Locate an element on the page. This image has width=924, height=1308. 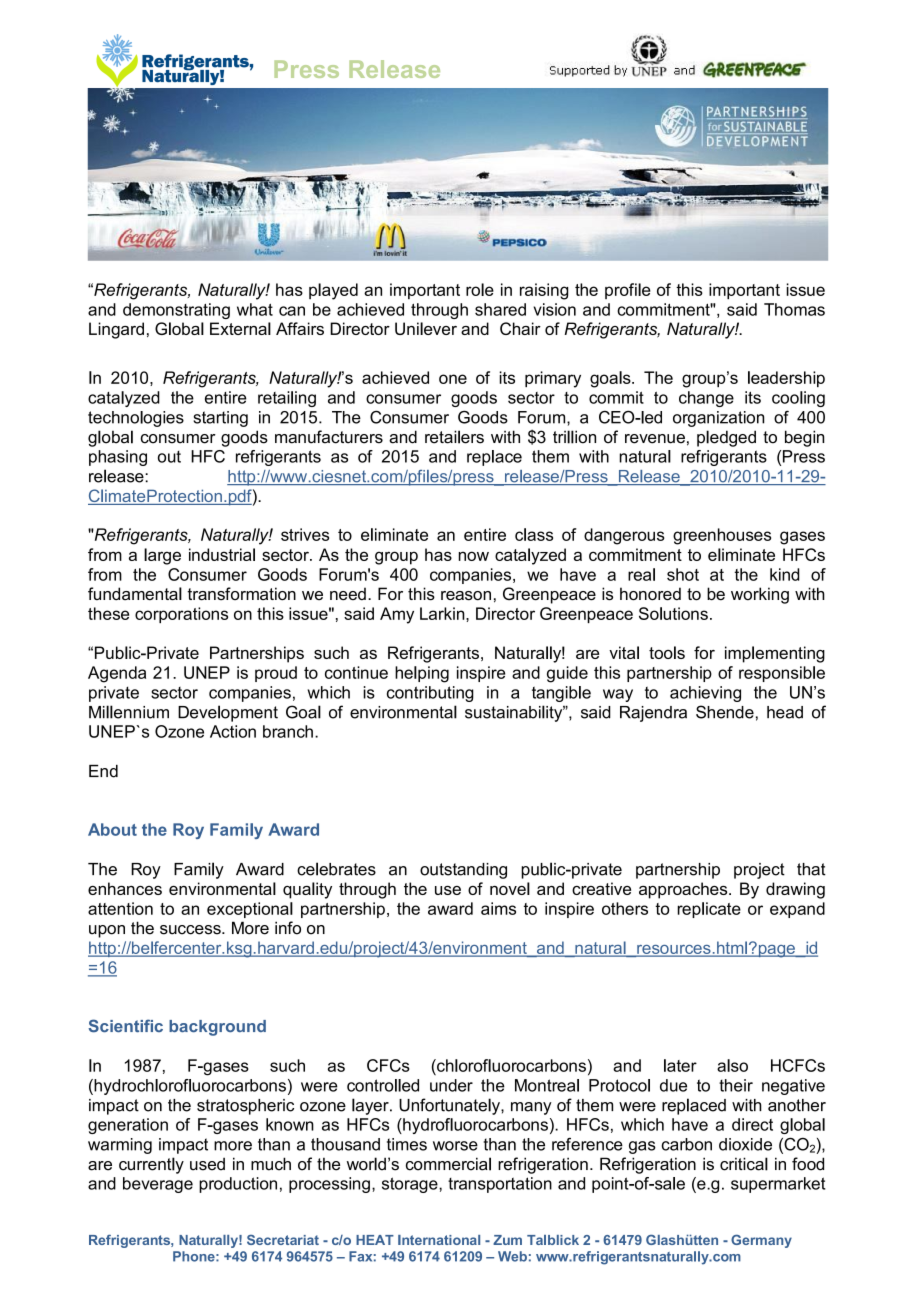
Unilever is located at coordinates (426, 328).
